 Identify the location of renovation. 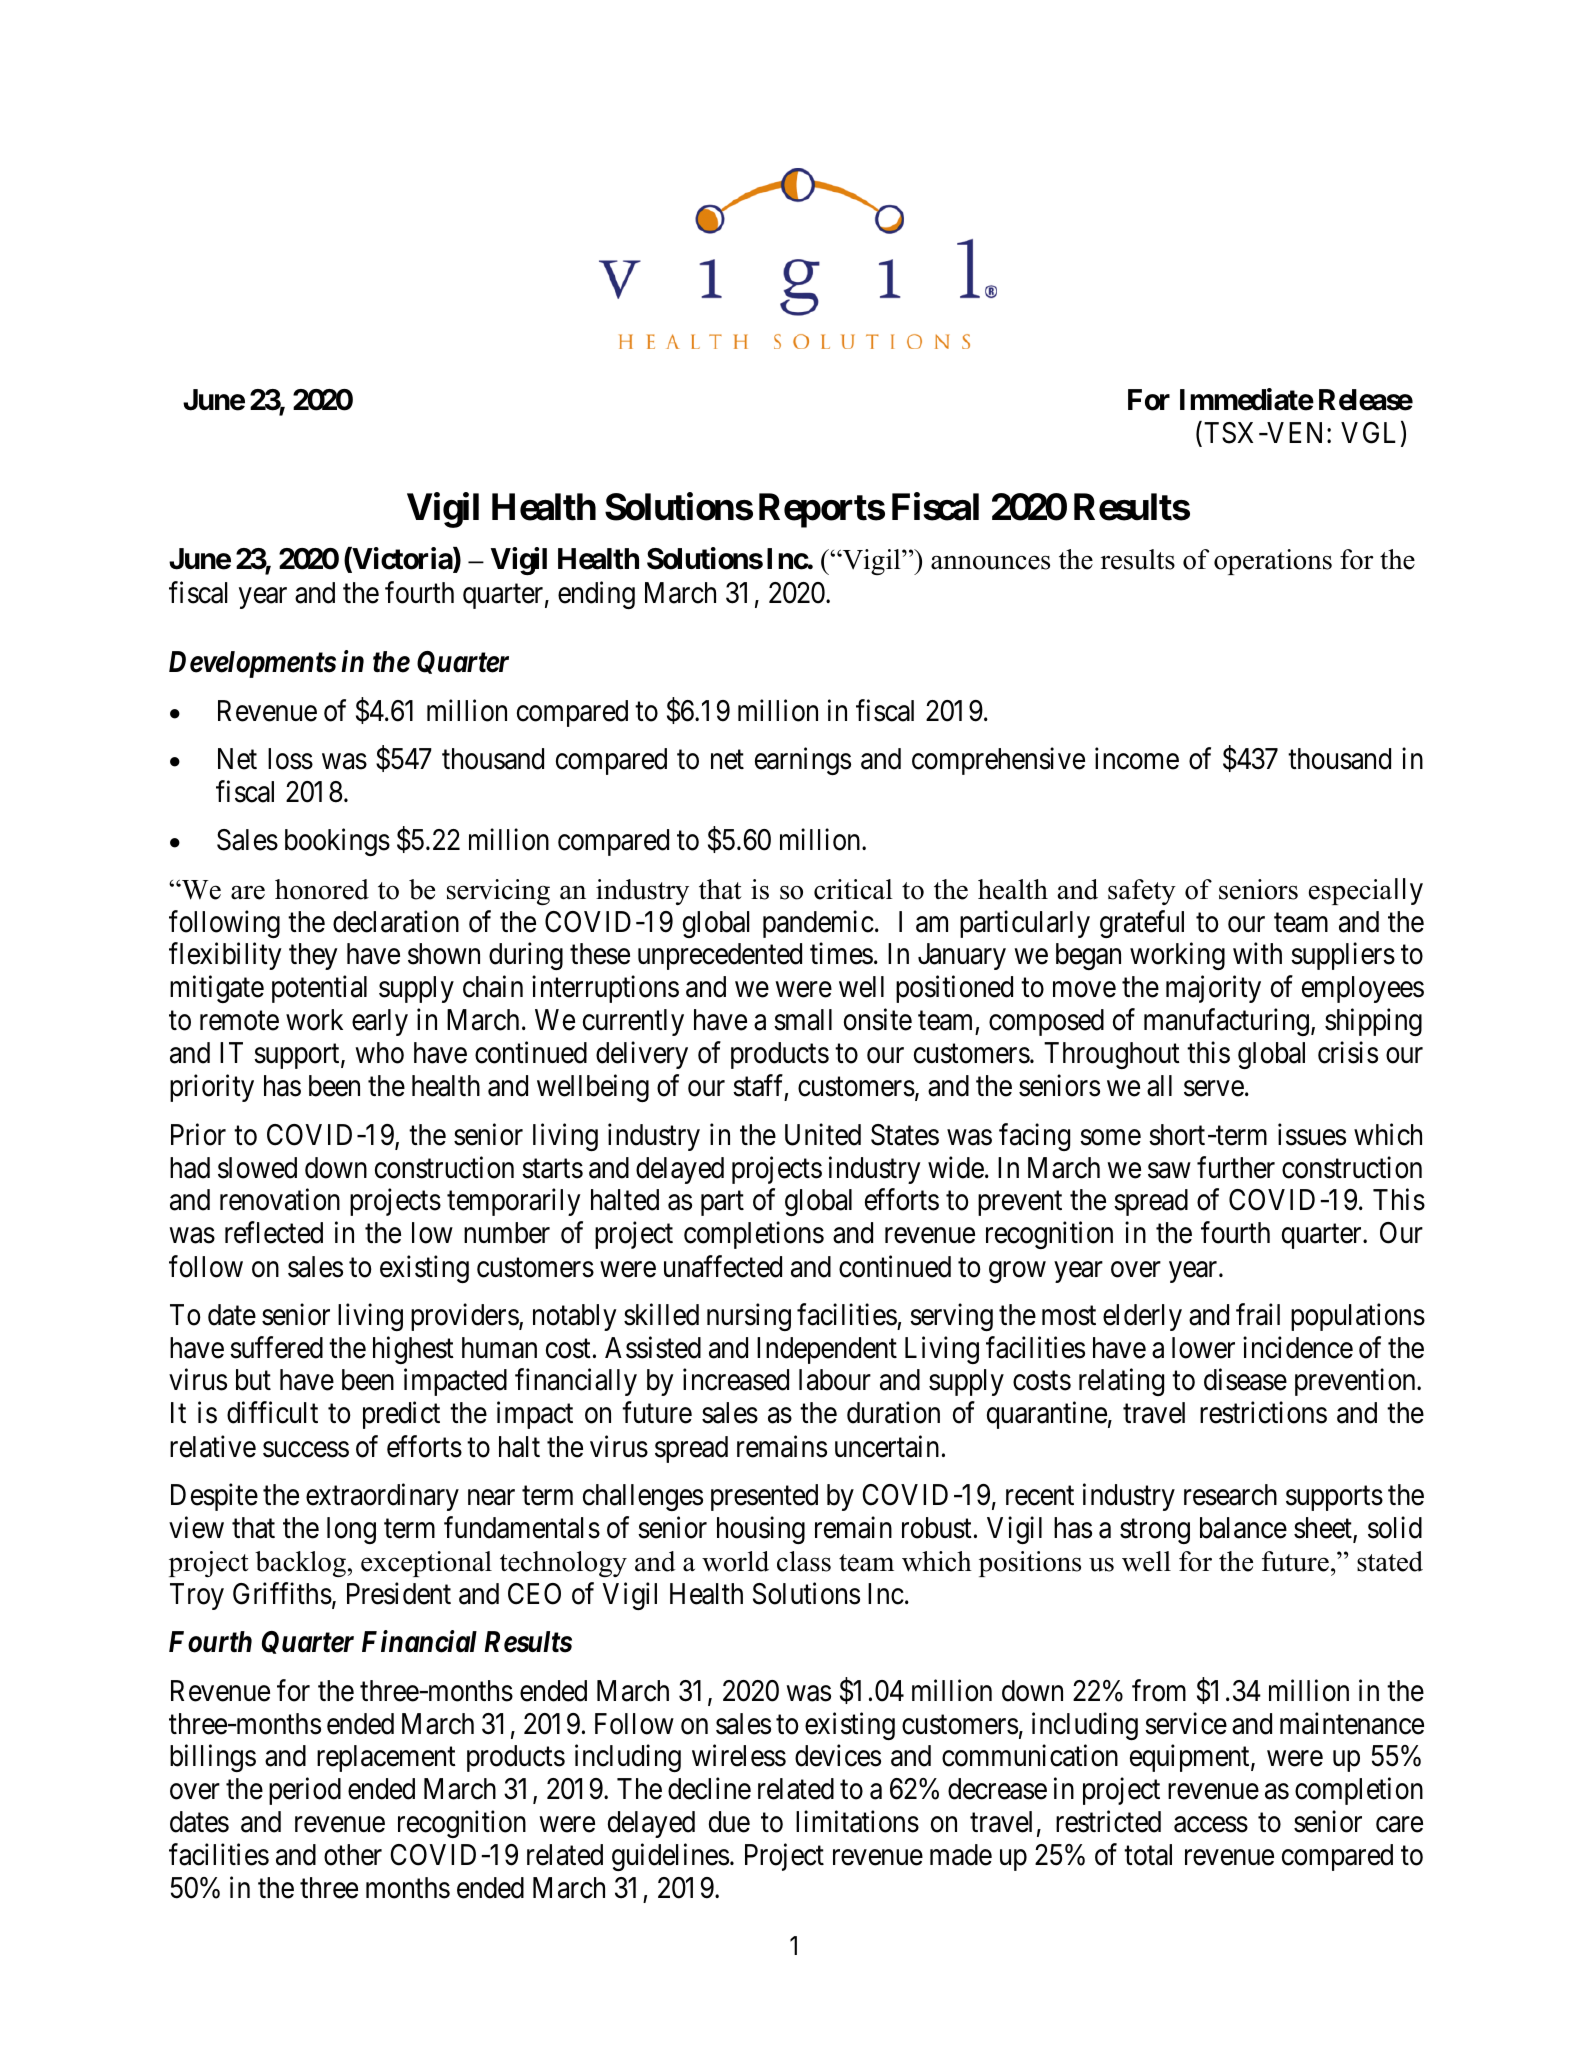
(280, 1200).
